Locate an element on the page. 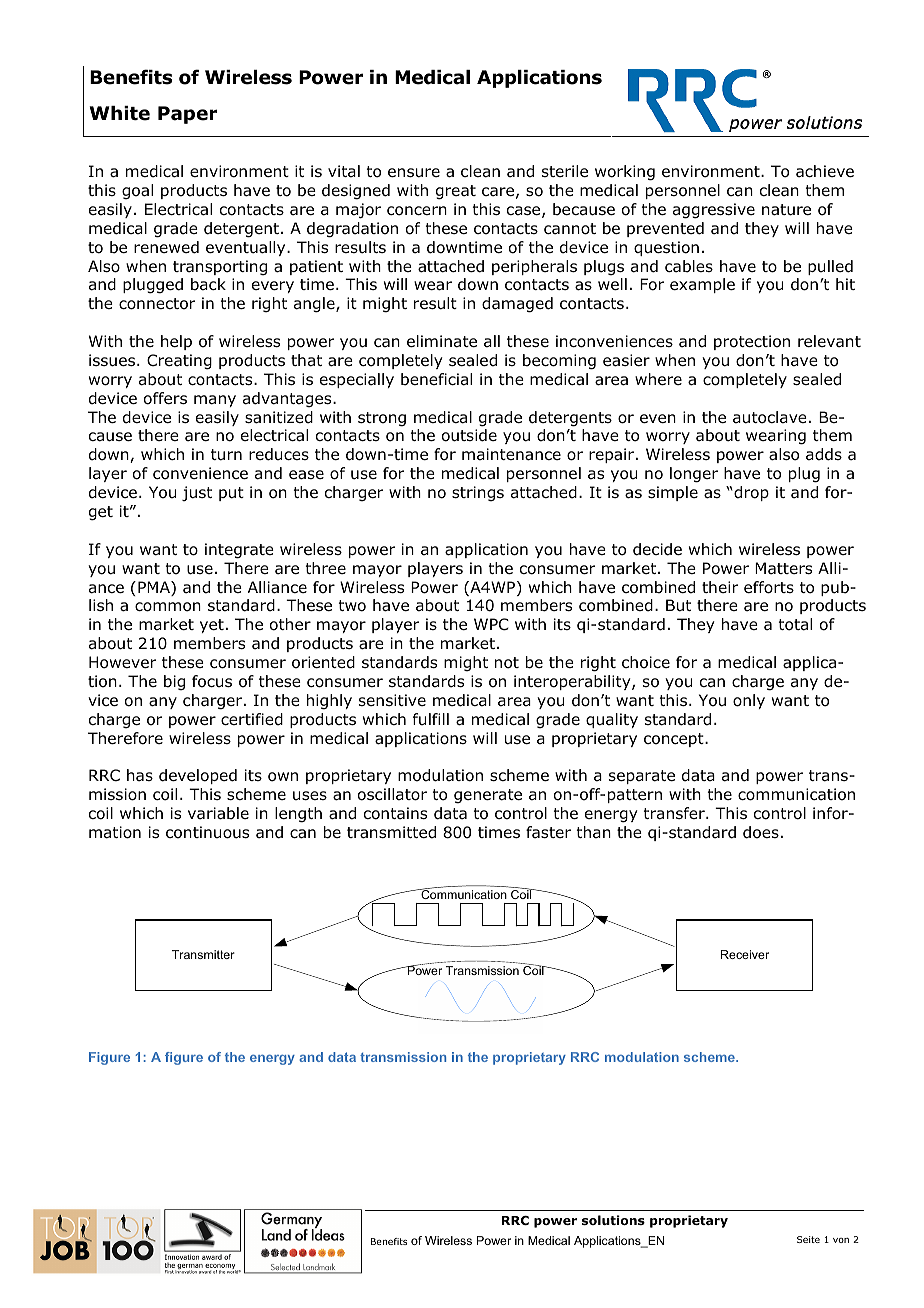 The height and width of the page is (1308, 924). WPC is located at coordinates (491, 624).
